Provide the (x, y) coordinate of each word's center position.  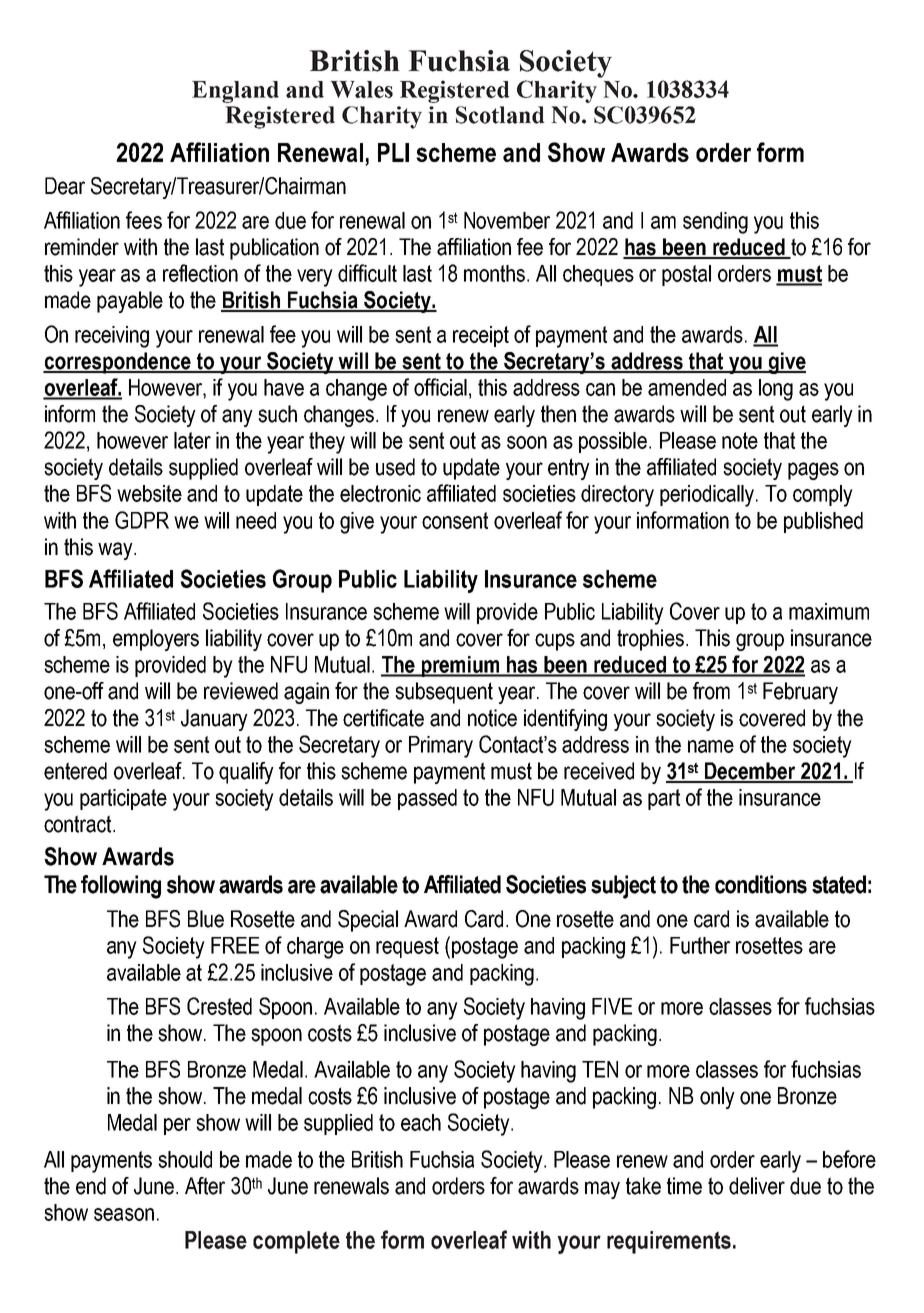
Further (700, 945)
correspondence (118, 363)
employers (156, 640)
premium (460, 666)
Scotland (500, 115)
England (235, 92)
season (124, 1214)
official (440, 387)
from (711, 691)
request (407, 947)
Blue (206, 919)
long (776, 390)
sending (715, 223)
